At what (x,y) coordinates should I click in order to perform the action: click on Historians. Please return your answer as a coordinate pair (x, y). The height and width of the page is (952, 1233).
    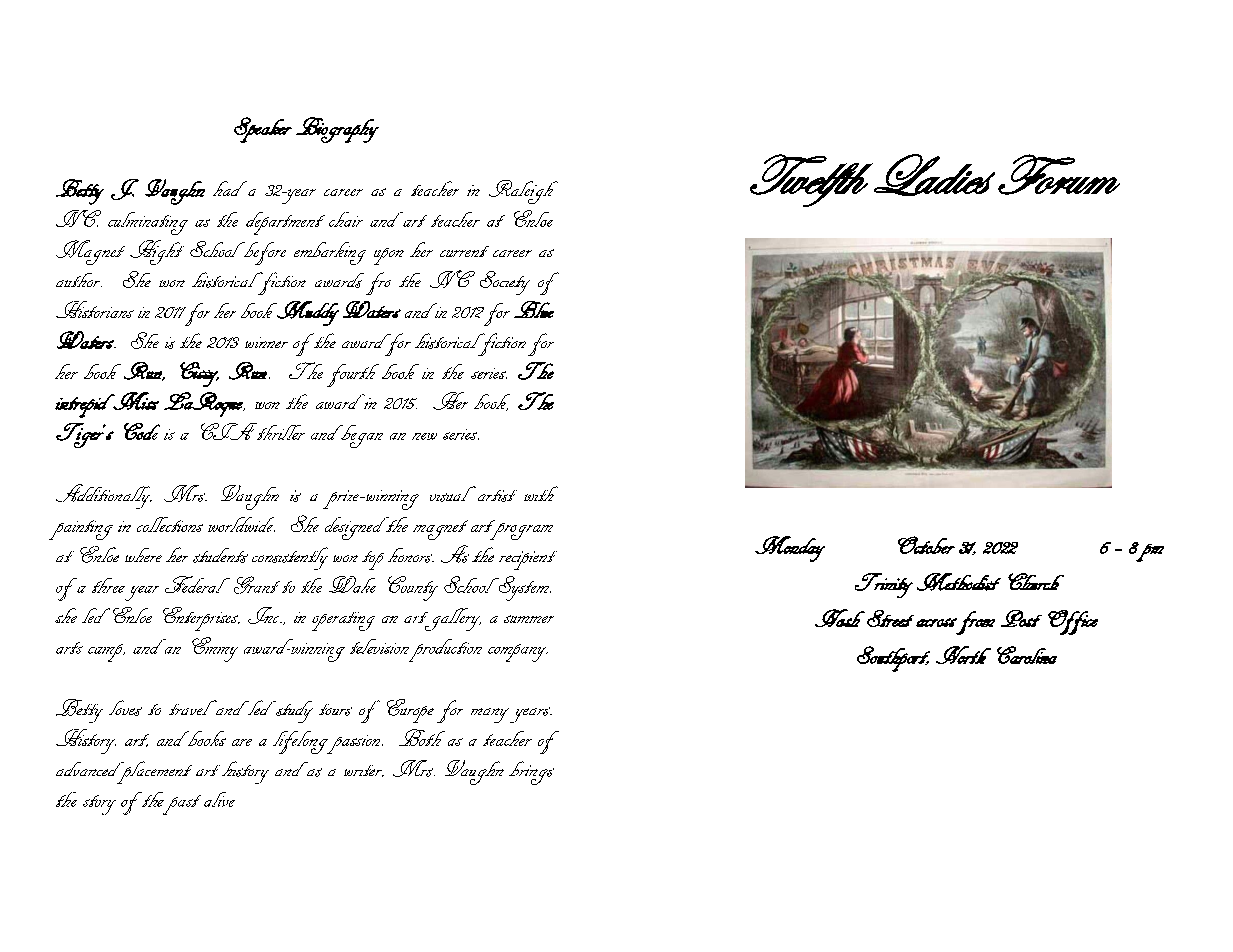
    Looking at the image, I should click on (95, 309).
